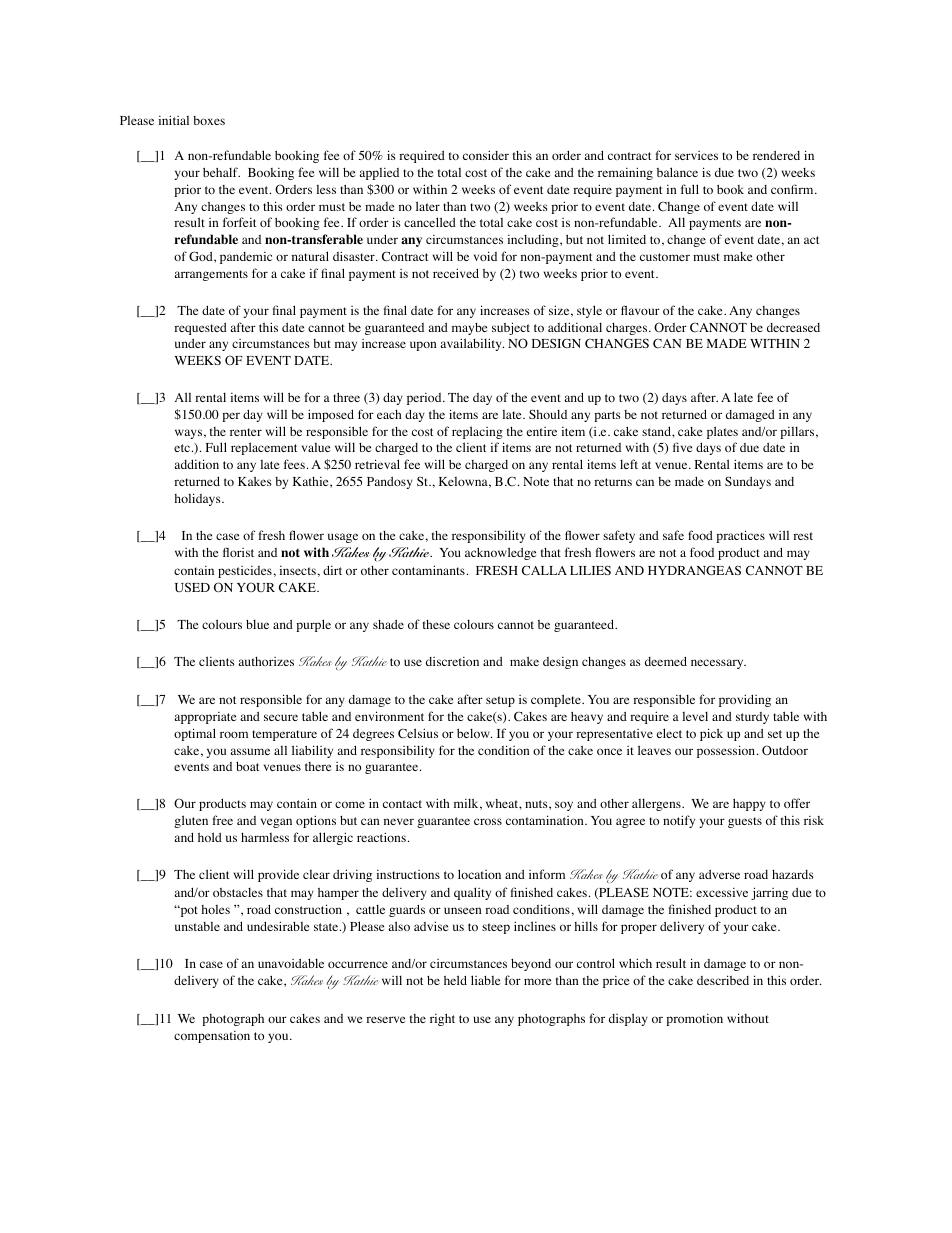 The image size is (952, 1233). Describe the element at coordinates (246, 572) in the screenshot. I see `pesticides` at that location.
